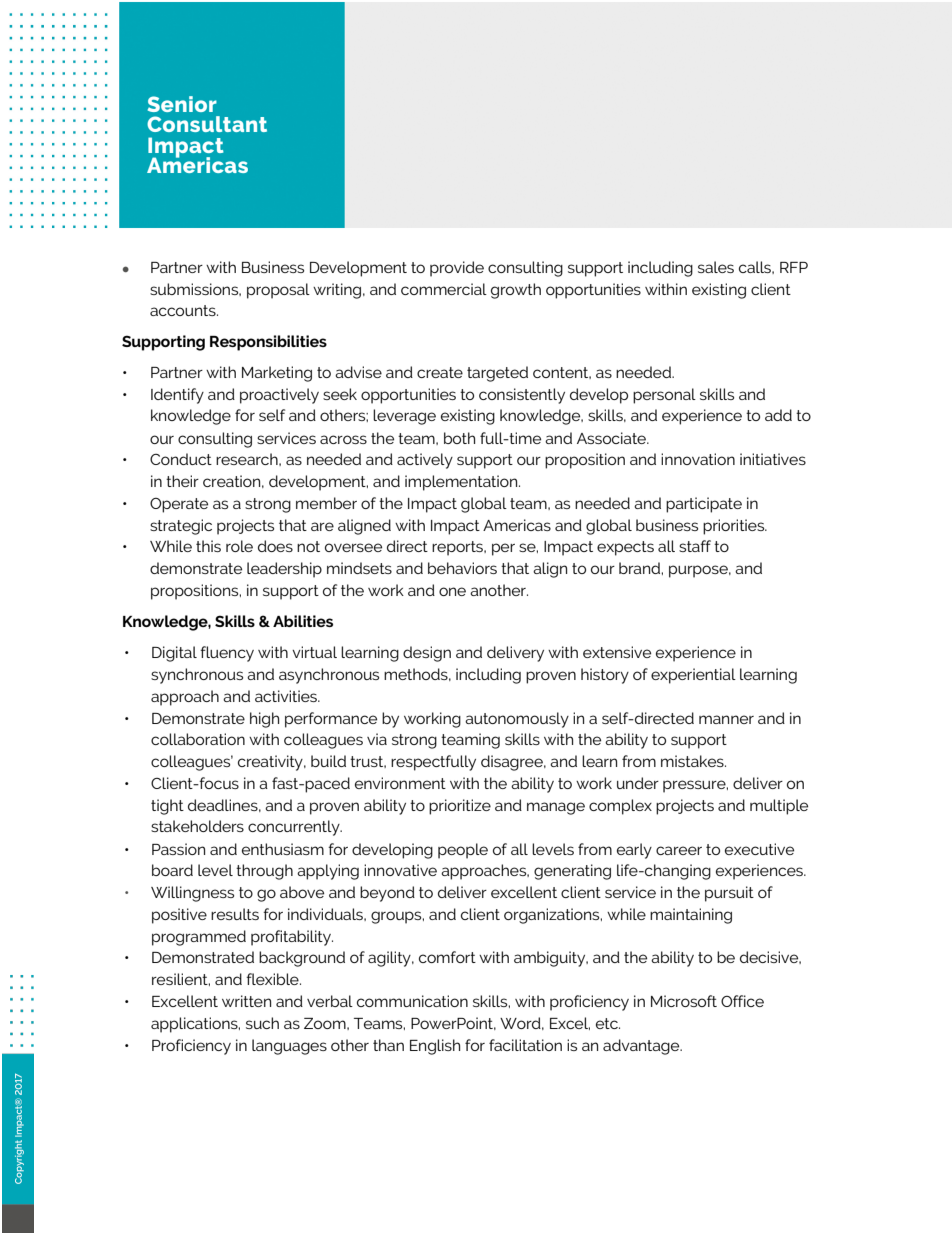 The height and width of the document is (1233, 952). Describe the element at coordinates (664, 396) in the document. I see `personal` at that location.
